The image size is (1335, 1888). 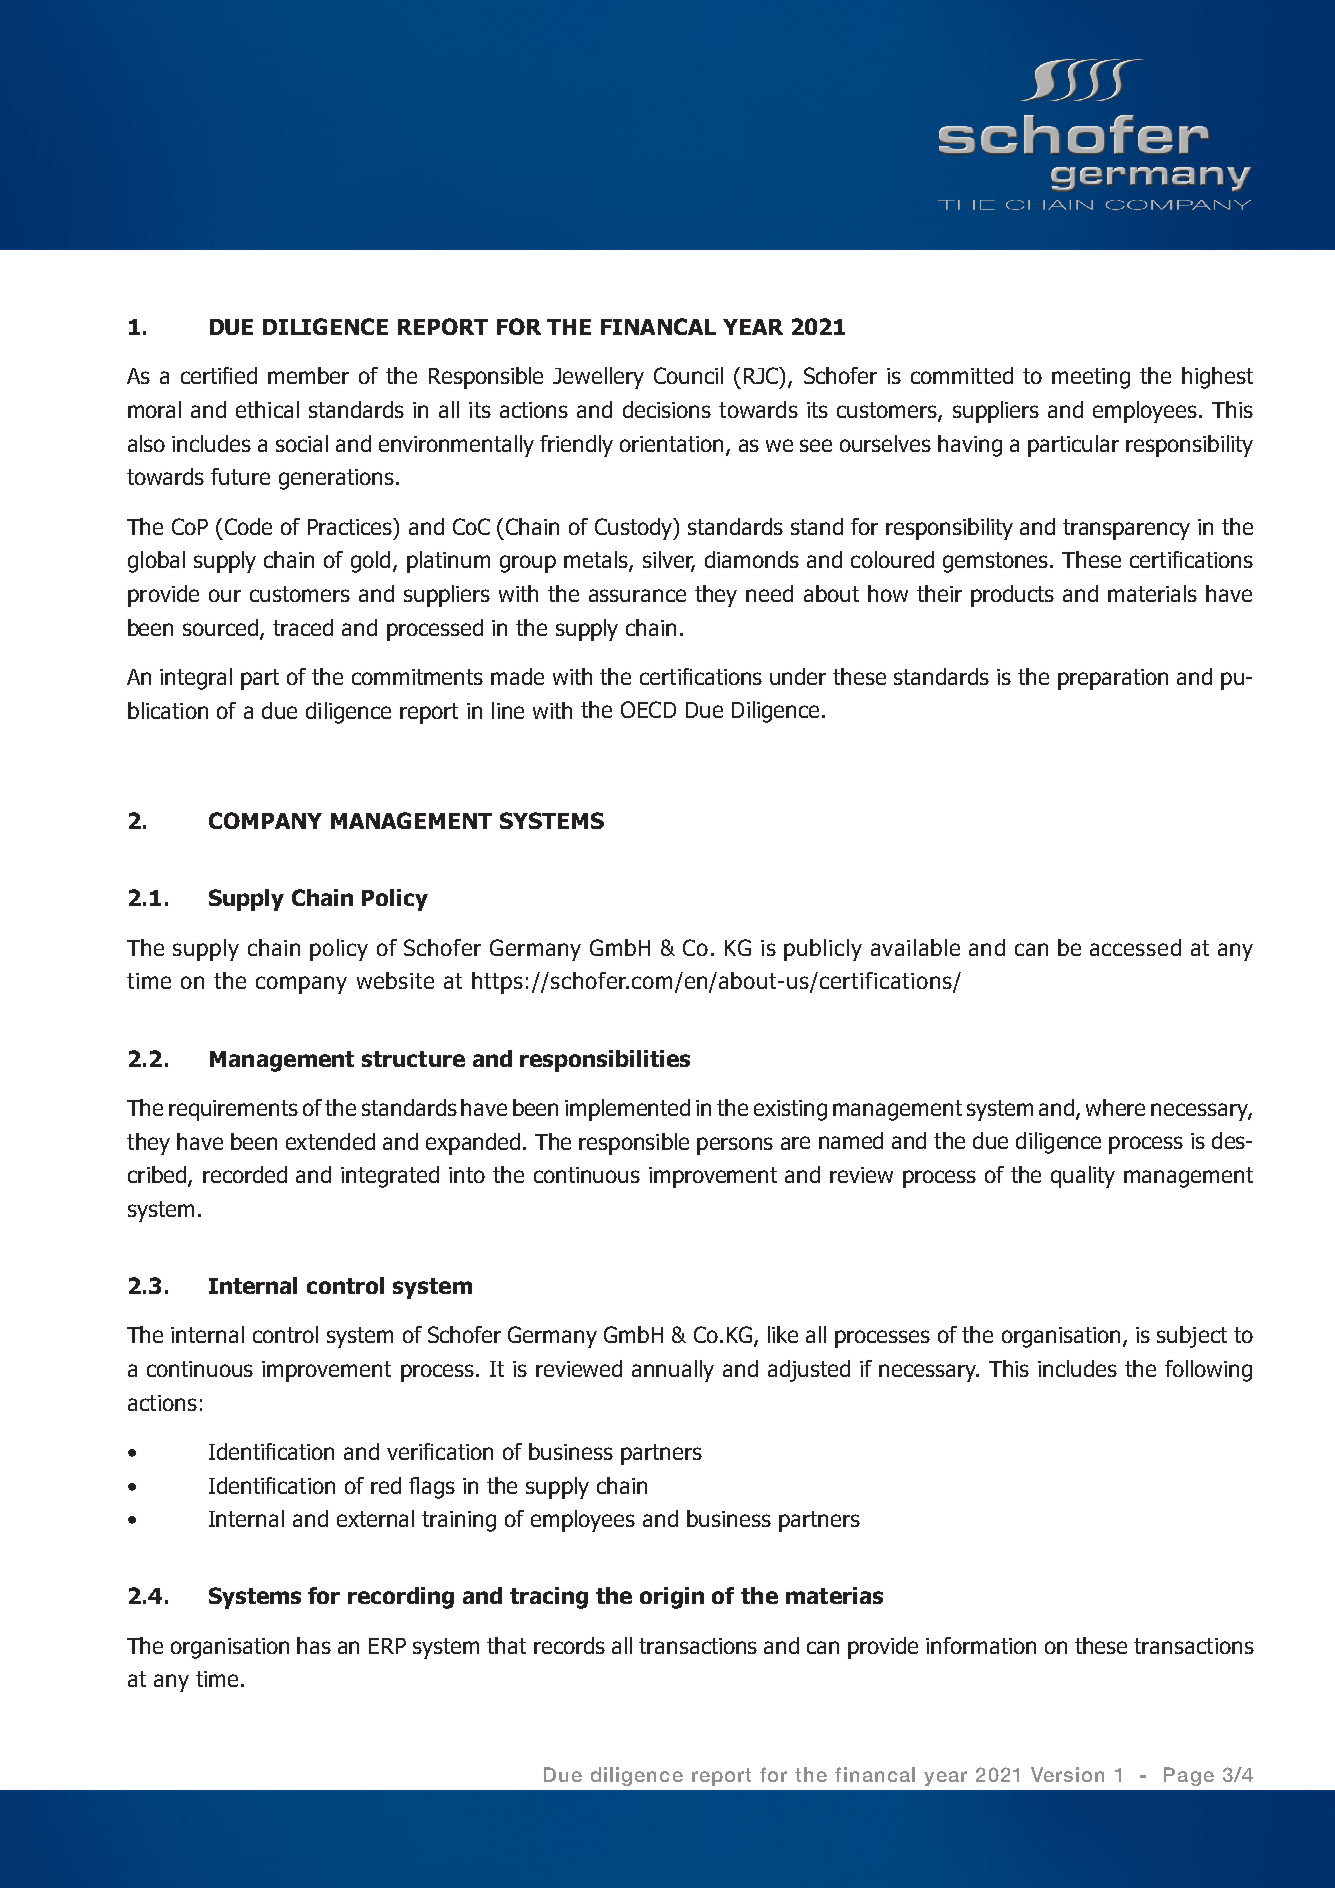 What do you see at coordinates (627, 1110) in the document?
I see `implemented` at bounding box center [627, 1110].
